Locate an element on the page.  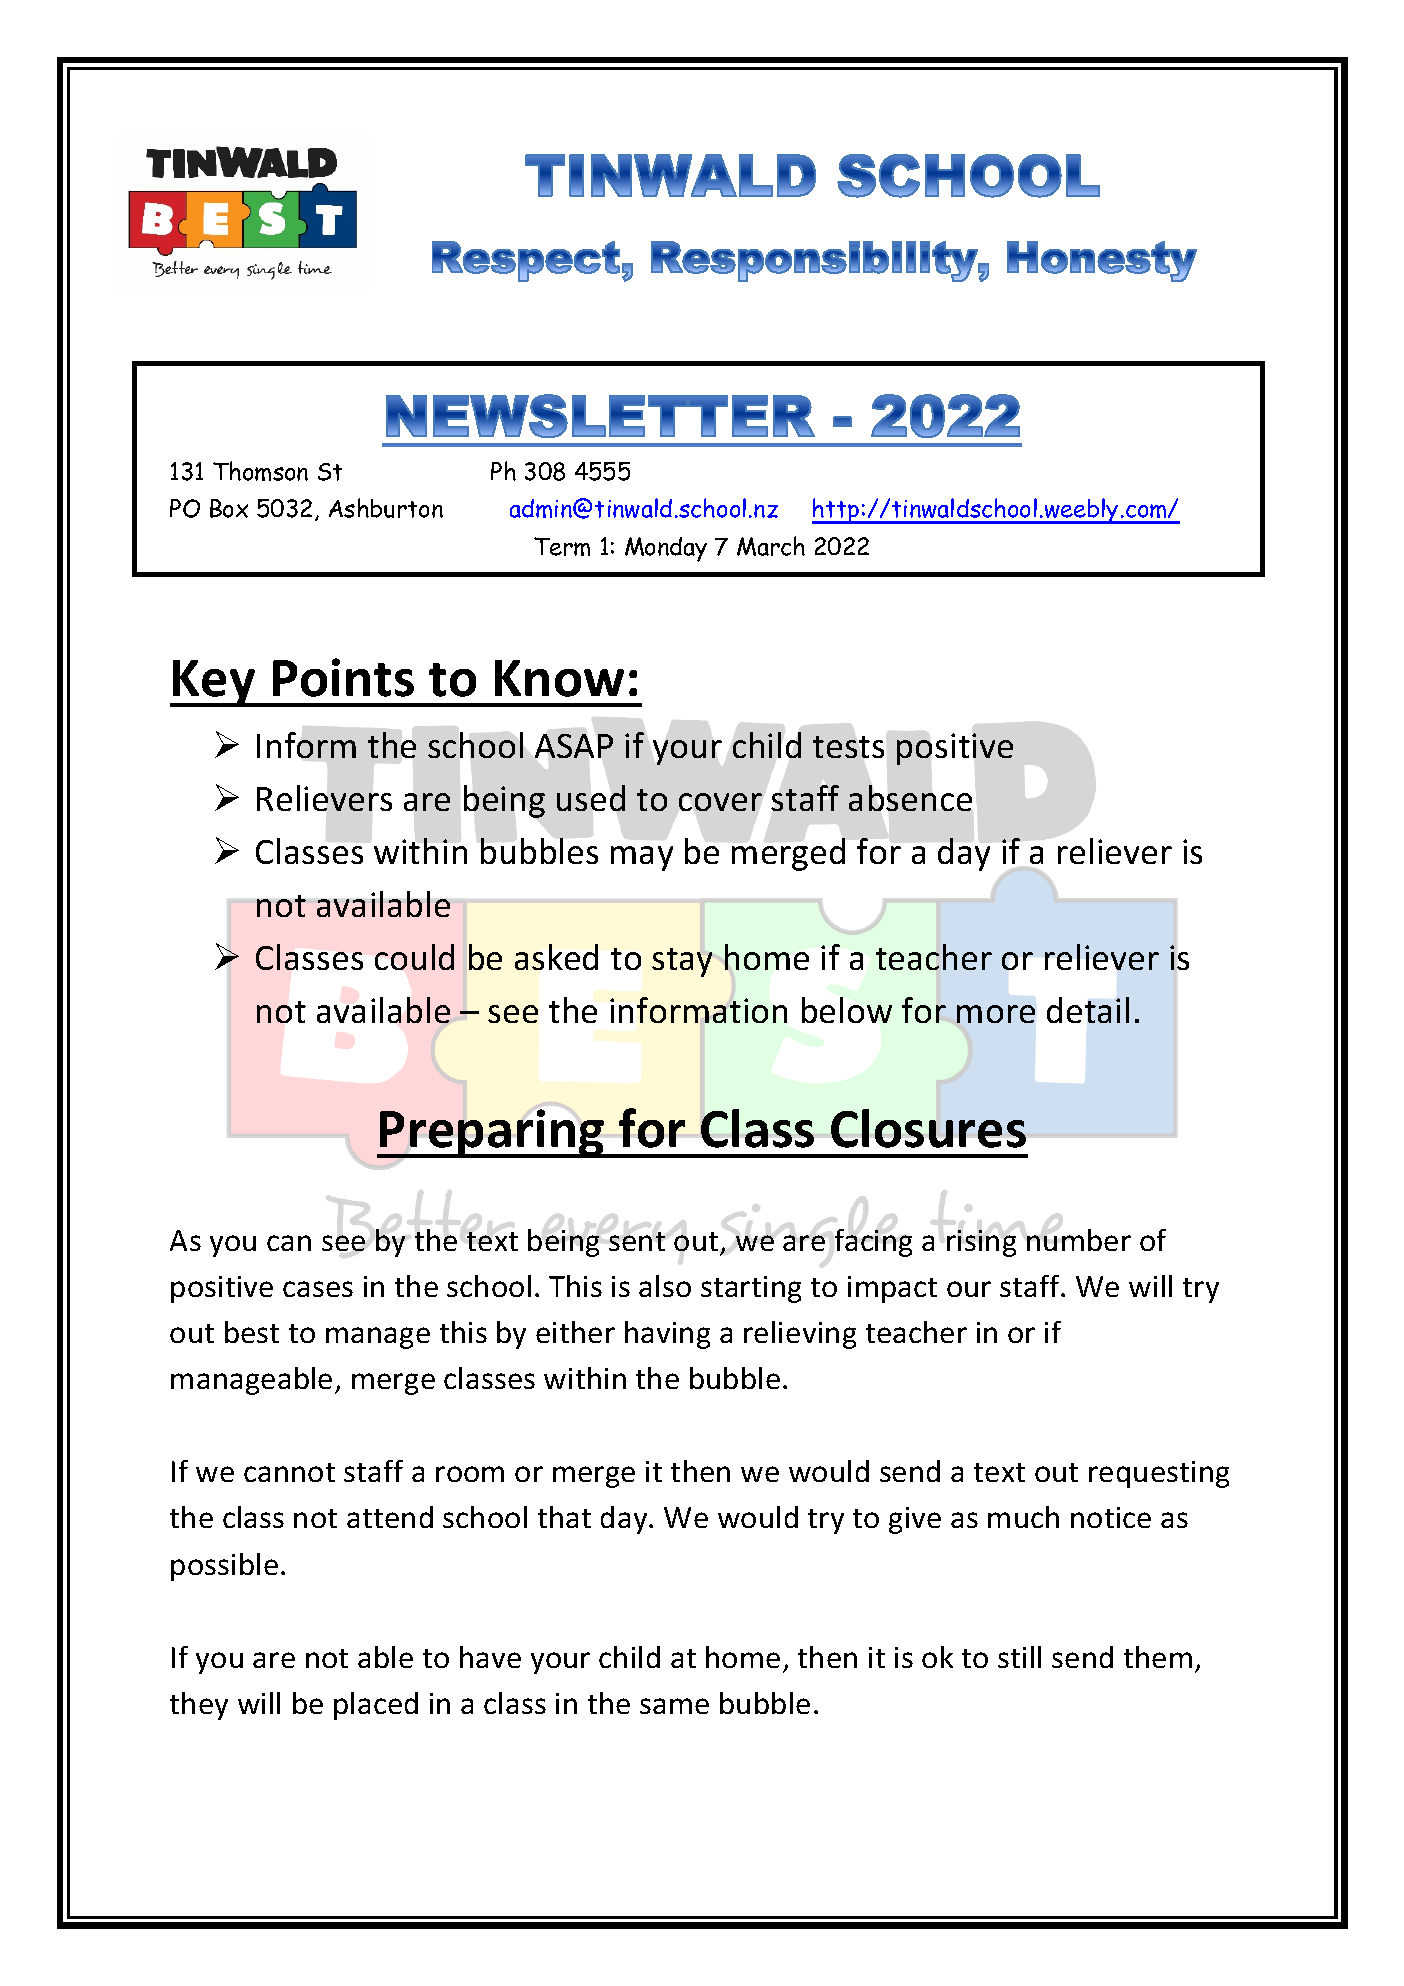
having is located at coordinates (667, 1335).
